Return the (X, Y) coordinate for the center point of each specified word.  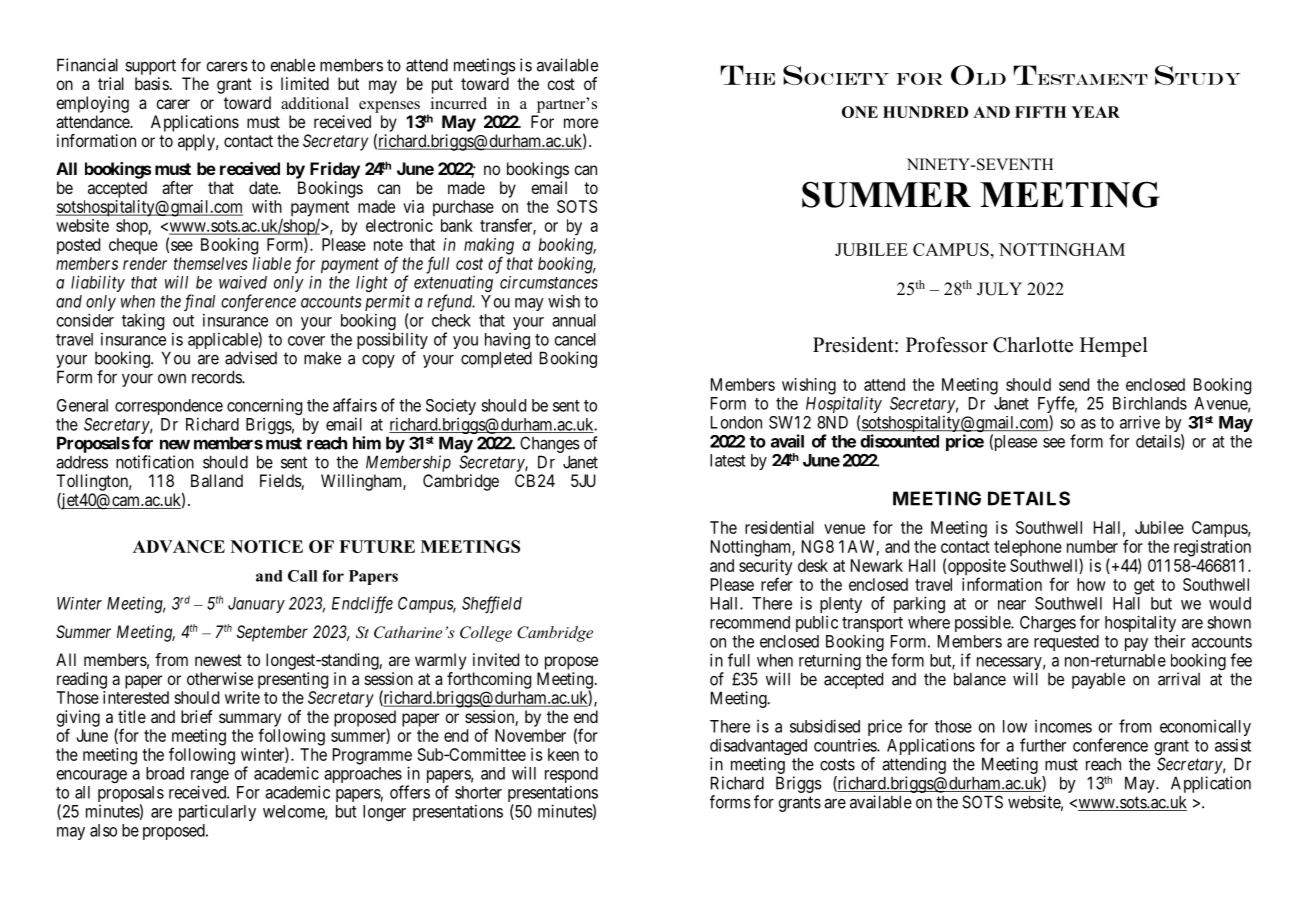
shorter (478, 792)
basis (152, 83)
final (199, 304)
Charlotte (1033, 345)
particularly (217, 813)
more (581, 123)
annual (574, 320)
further (1043, 745)
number (1092, 546)
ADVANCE (179, 546)
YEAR (1095, 112)
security (765, 568)
